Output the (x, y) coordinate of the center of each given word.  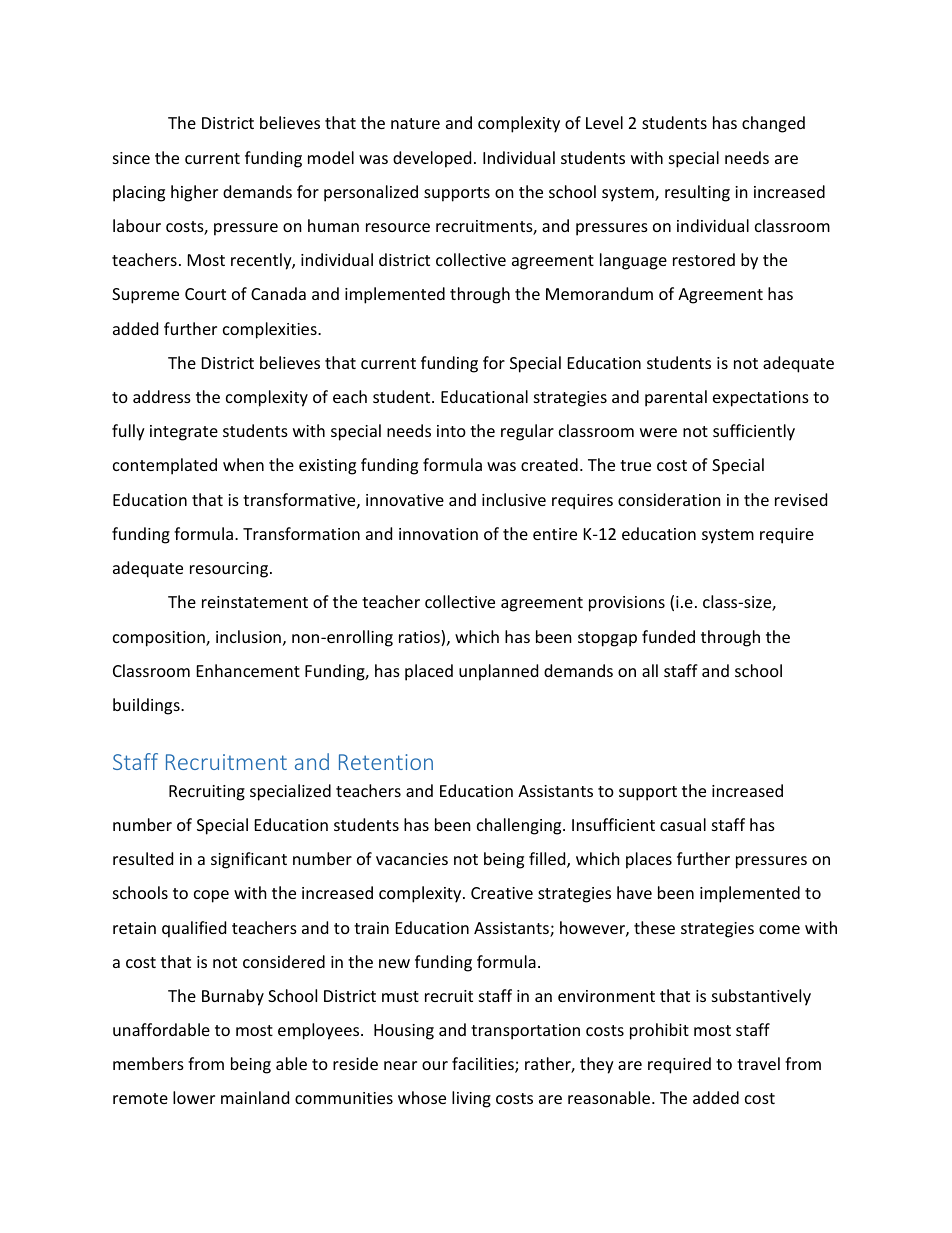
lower (194, 1097)
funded (668, 636)
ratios (420, 638)
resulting (697, 193)
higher (194, 193)
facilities (484, 1065)
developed (432, 159)
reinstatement (255, 602)
